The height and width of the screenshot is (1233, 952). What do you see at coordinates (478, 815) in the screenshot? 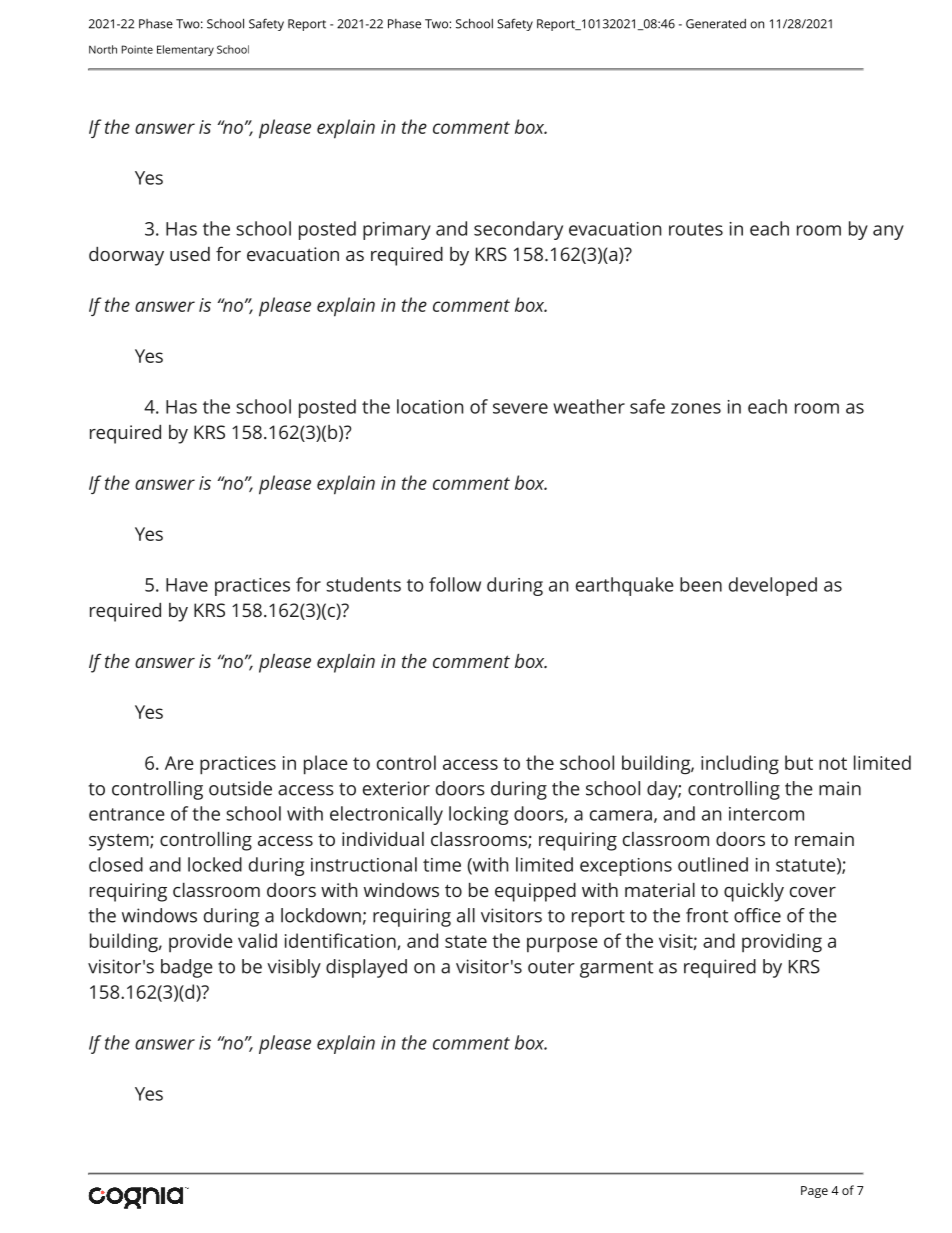
I see `locking` at bounding box center [478, 815].
